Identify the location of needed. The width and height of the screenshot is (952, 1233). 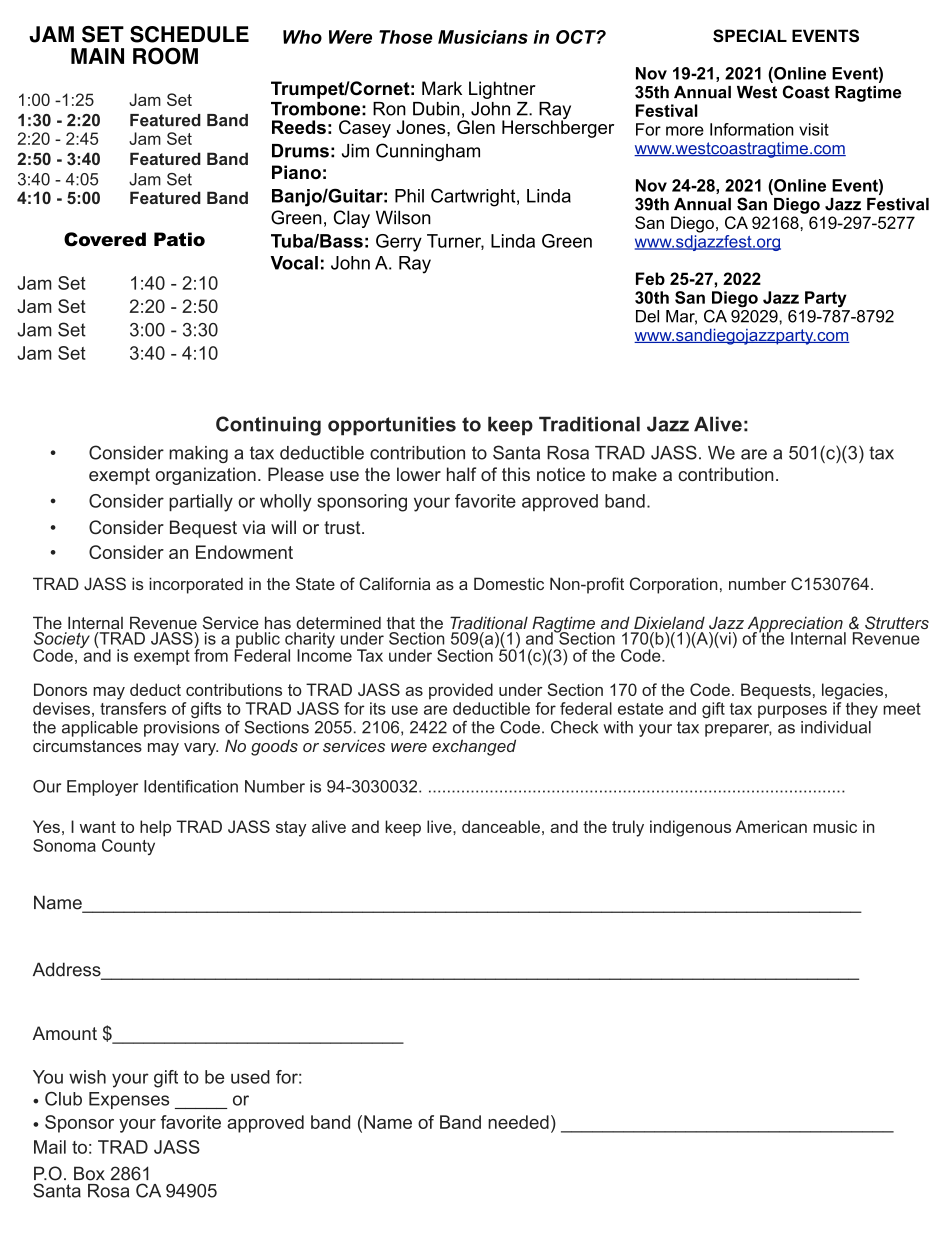
(518, 1122).
